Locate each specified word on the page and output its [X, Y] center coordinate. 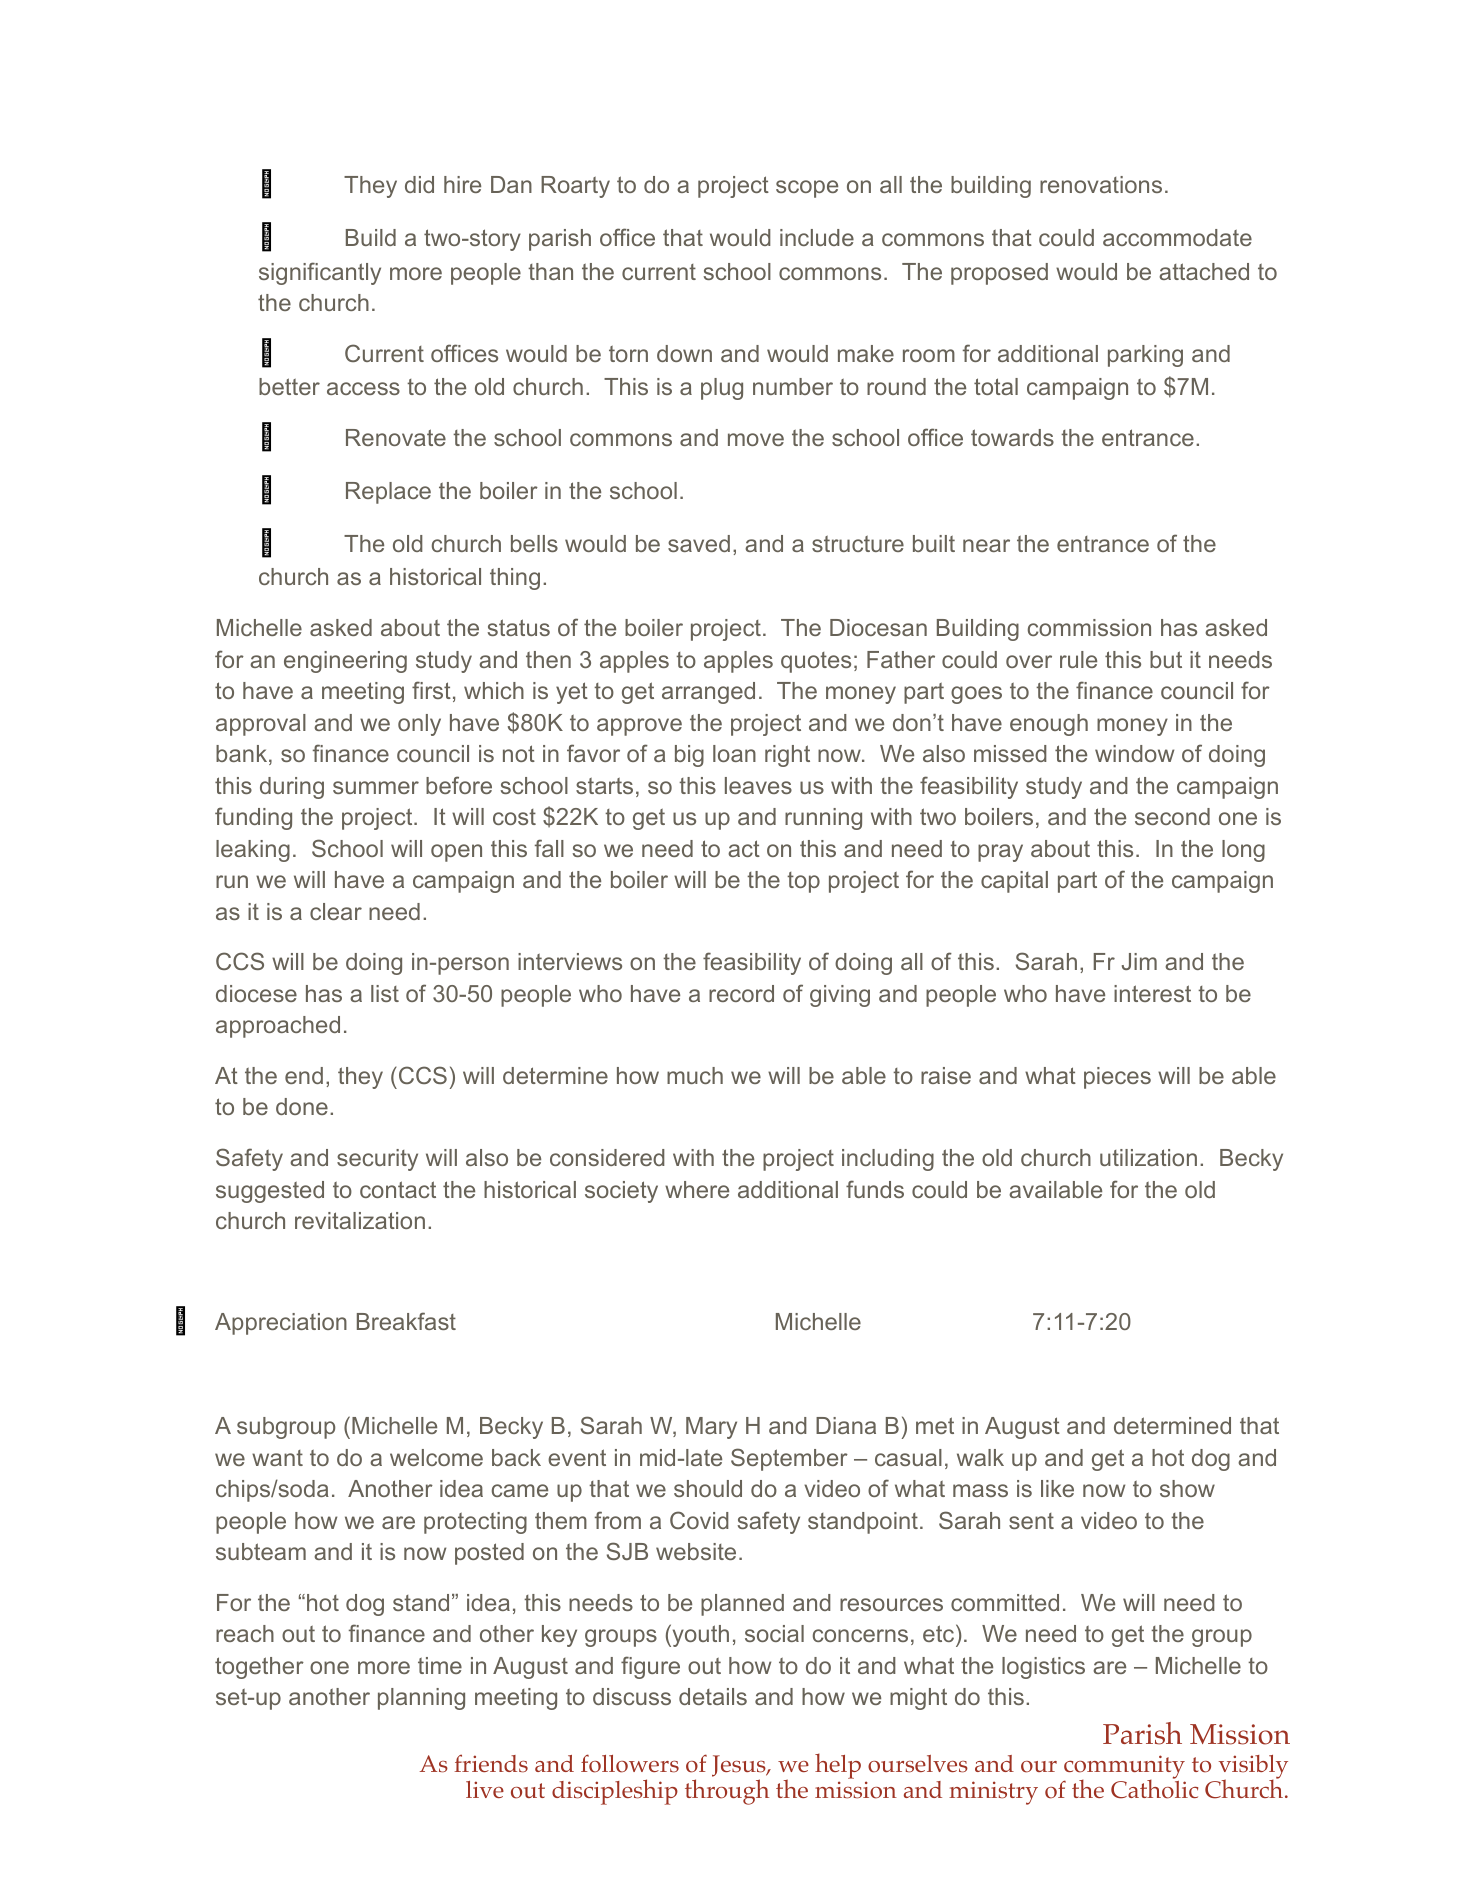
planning [421, 1699]
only [419, 725]
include [817, 237]
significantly [320, 273]
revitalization [360, 1220]
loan [734, 753]
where [697, 1189]
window [1134, 753]
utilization [1148, 1157]
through [727, 1792]
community [1124, 1768]
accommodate [1177, 237]
